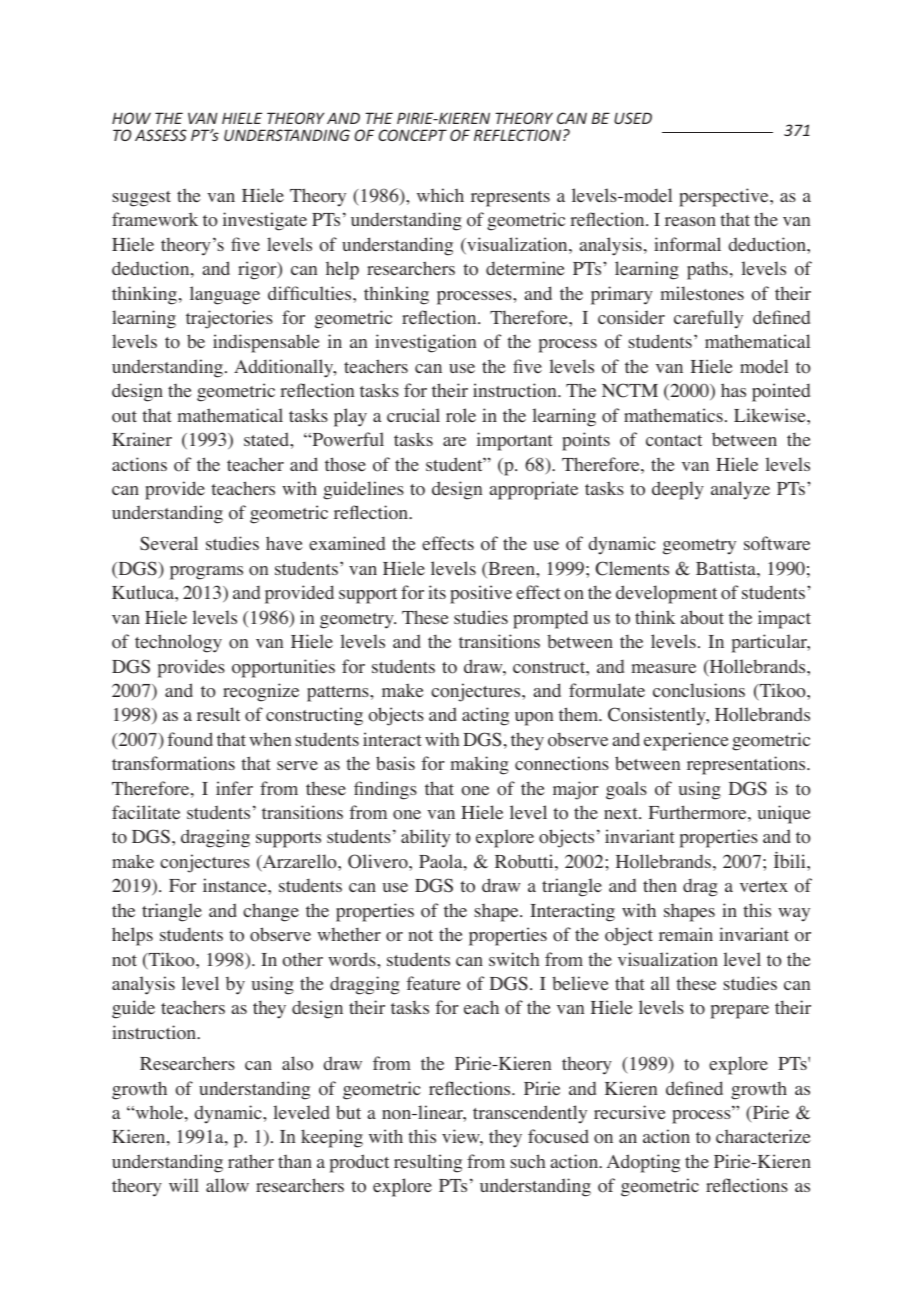 This page has height=1316, width=923. What do you see at coordinates (725, 197) in the page?
I see `perspective` at bounding box center [725, 197].
